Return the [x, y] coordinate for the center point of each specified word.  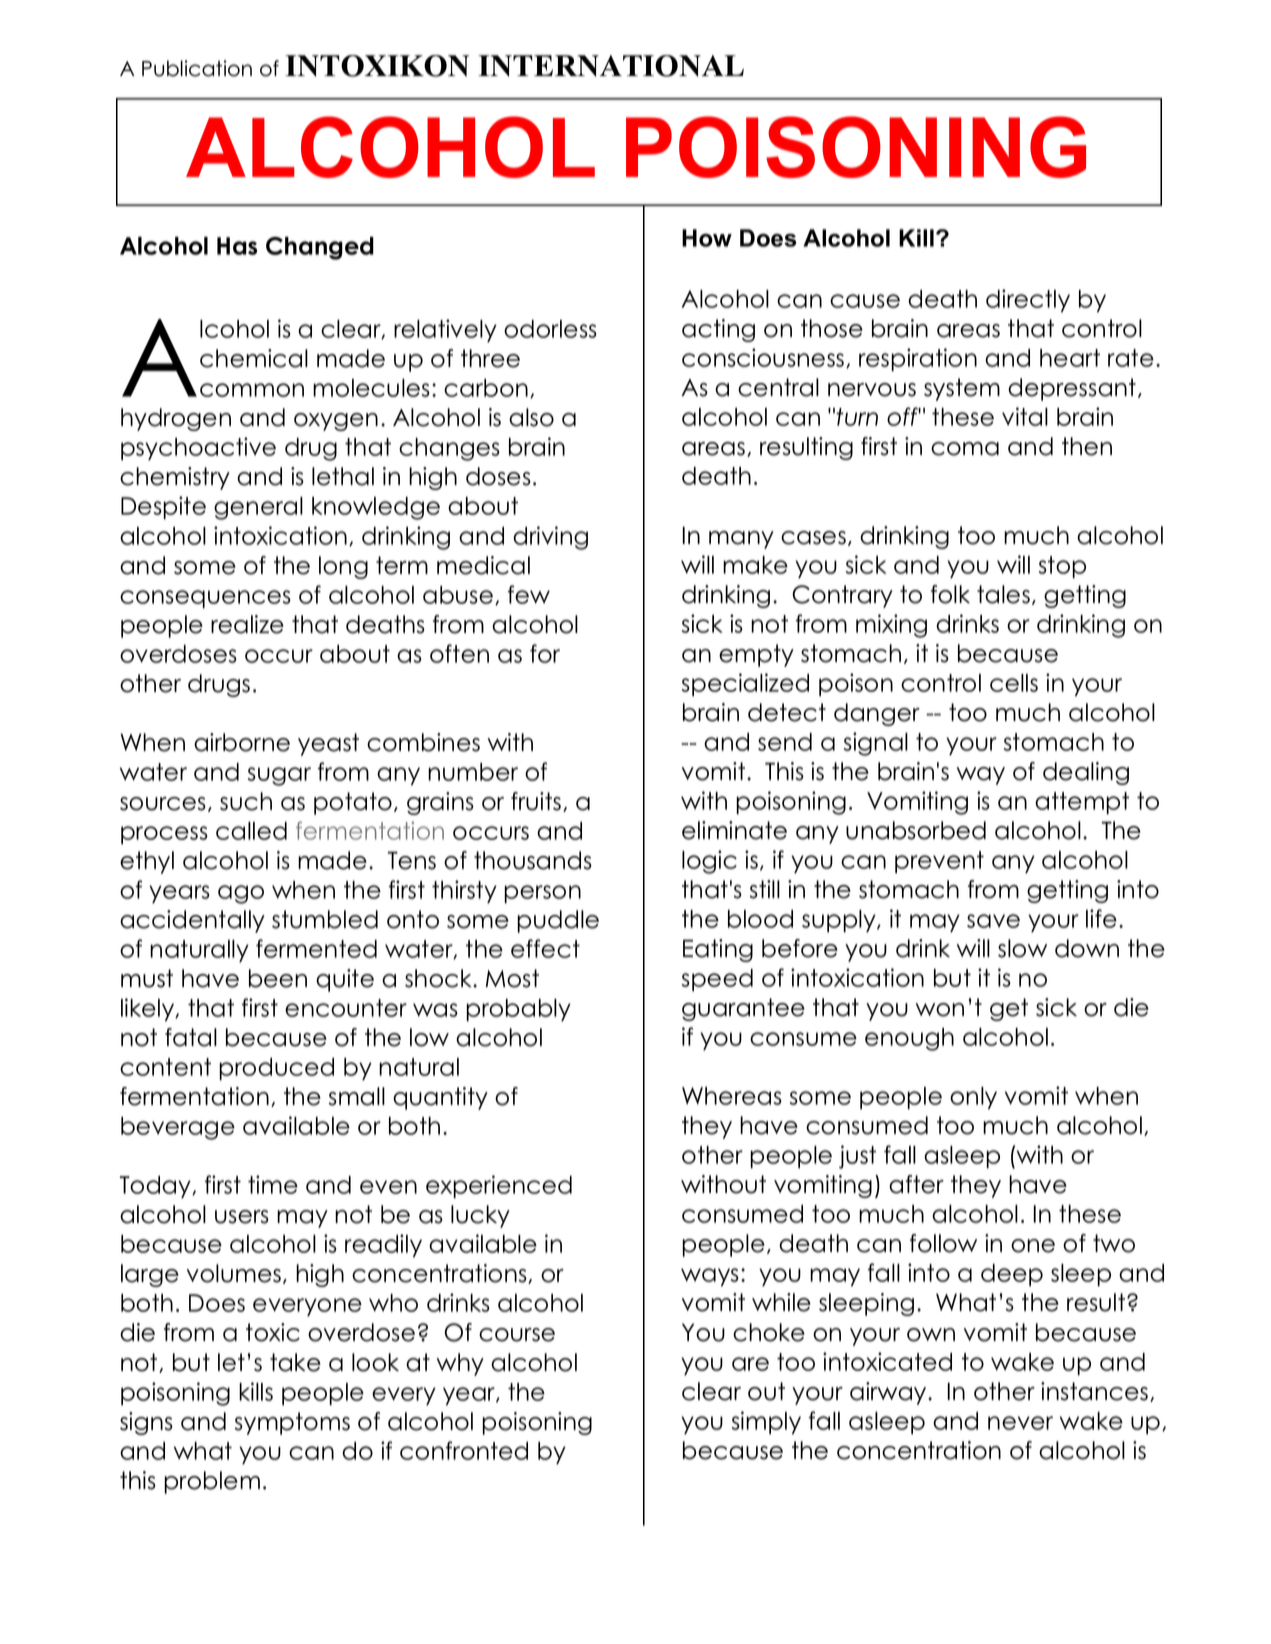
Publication [197, 68]
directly [1028, 301]
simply [766, 1423]
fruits [536, 801]
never [1020, 1423]
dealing [1086, 773]
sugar [279, 776]
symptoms [292, 1423]
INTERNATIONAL [611, 66]
